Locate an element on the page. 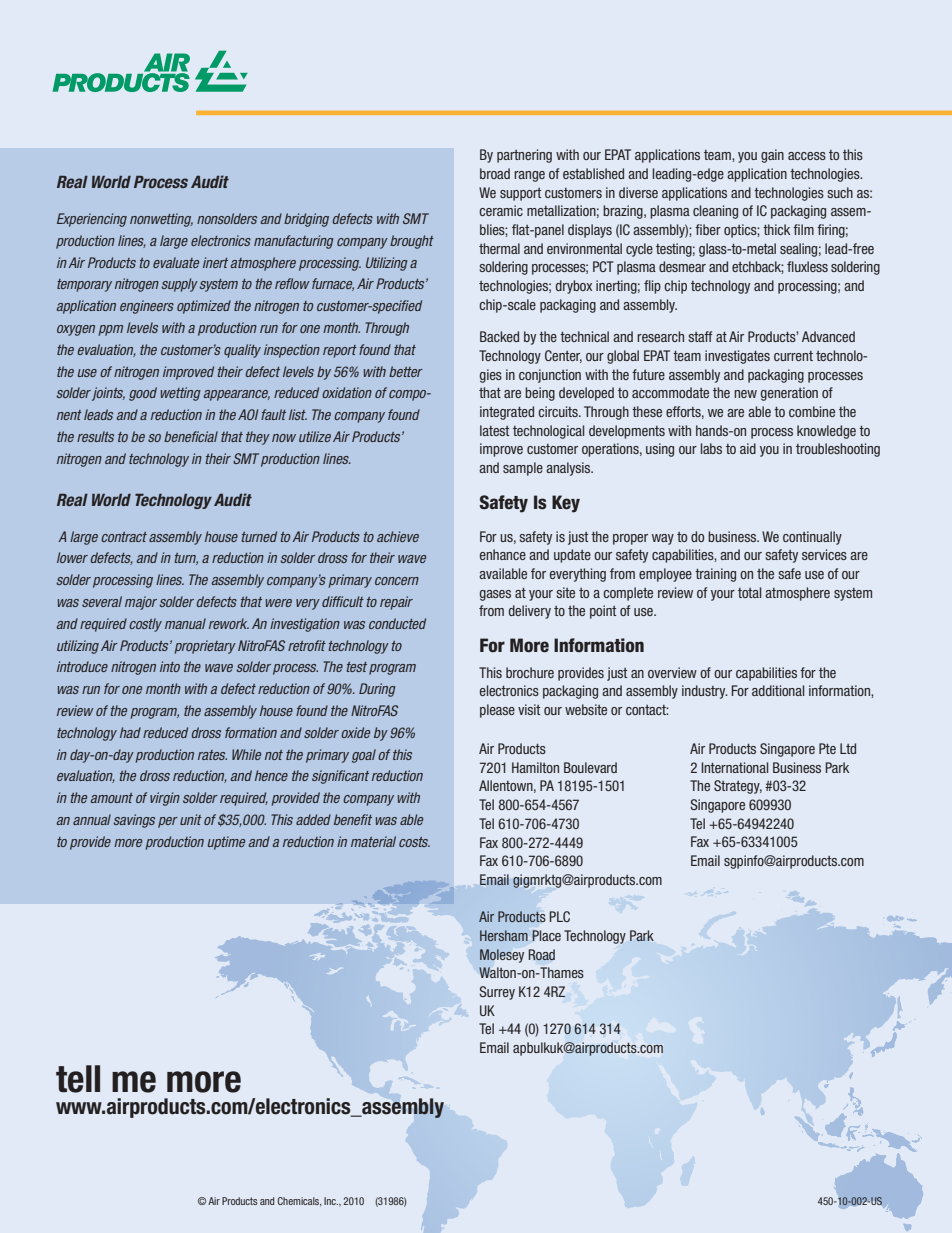 The height and width of the page is (1233, 952). support is located at coordinates (520, 194).
